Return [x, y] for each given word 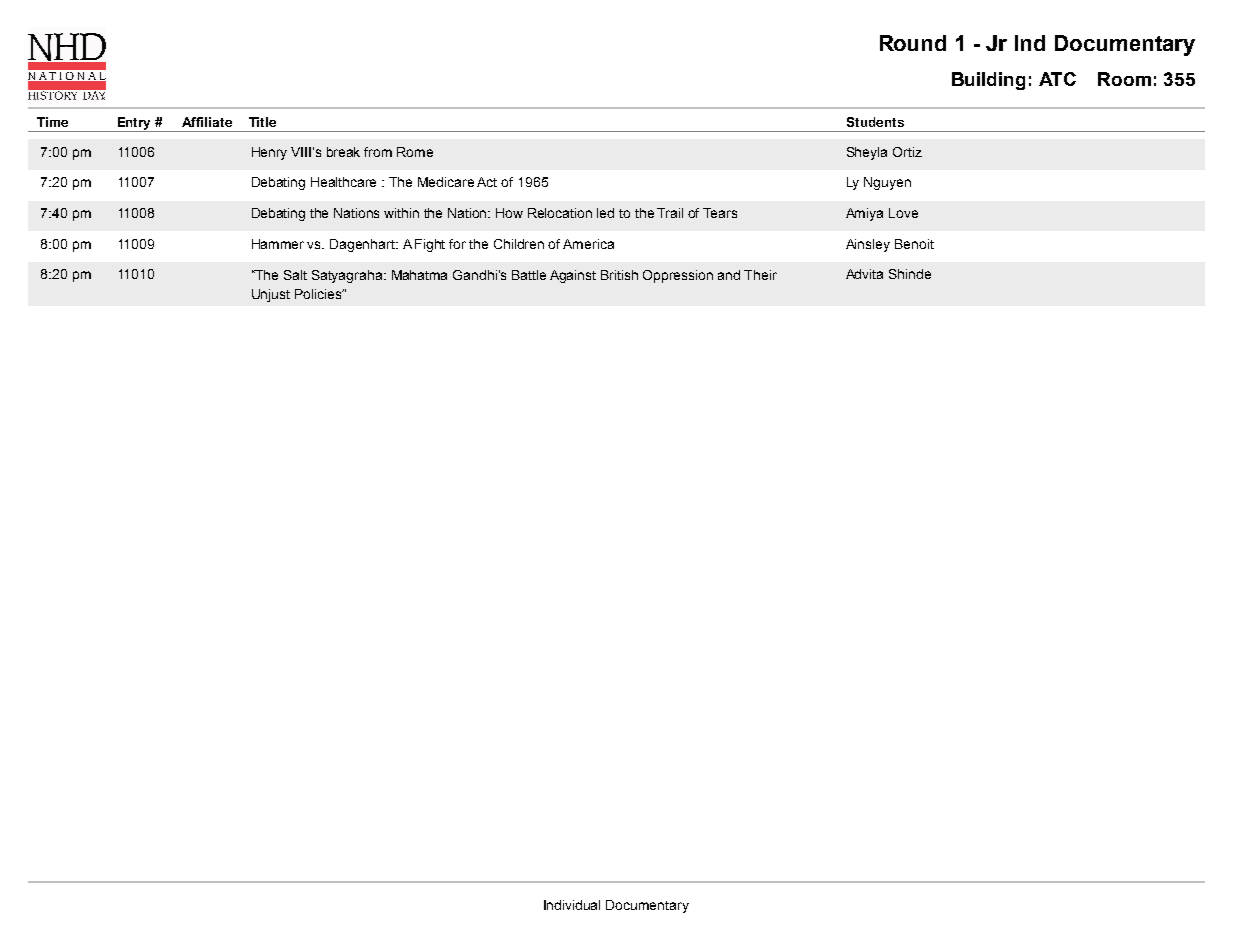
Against [573, 276]
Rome [415, 152]
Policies [319, 294]
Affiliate [207, 122]
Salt [295, 275]
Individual [572, 905]
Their [760, 275]
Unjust [271, 295]
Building [988, 81]
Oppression [678, 276]
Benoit [914, 244]
